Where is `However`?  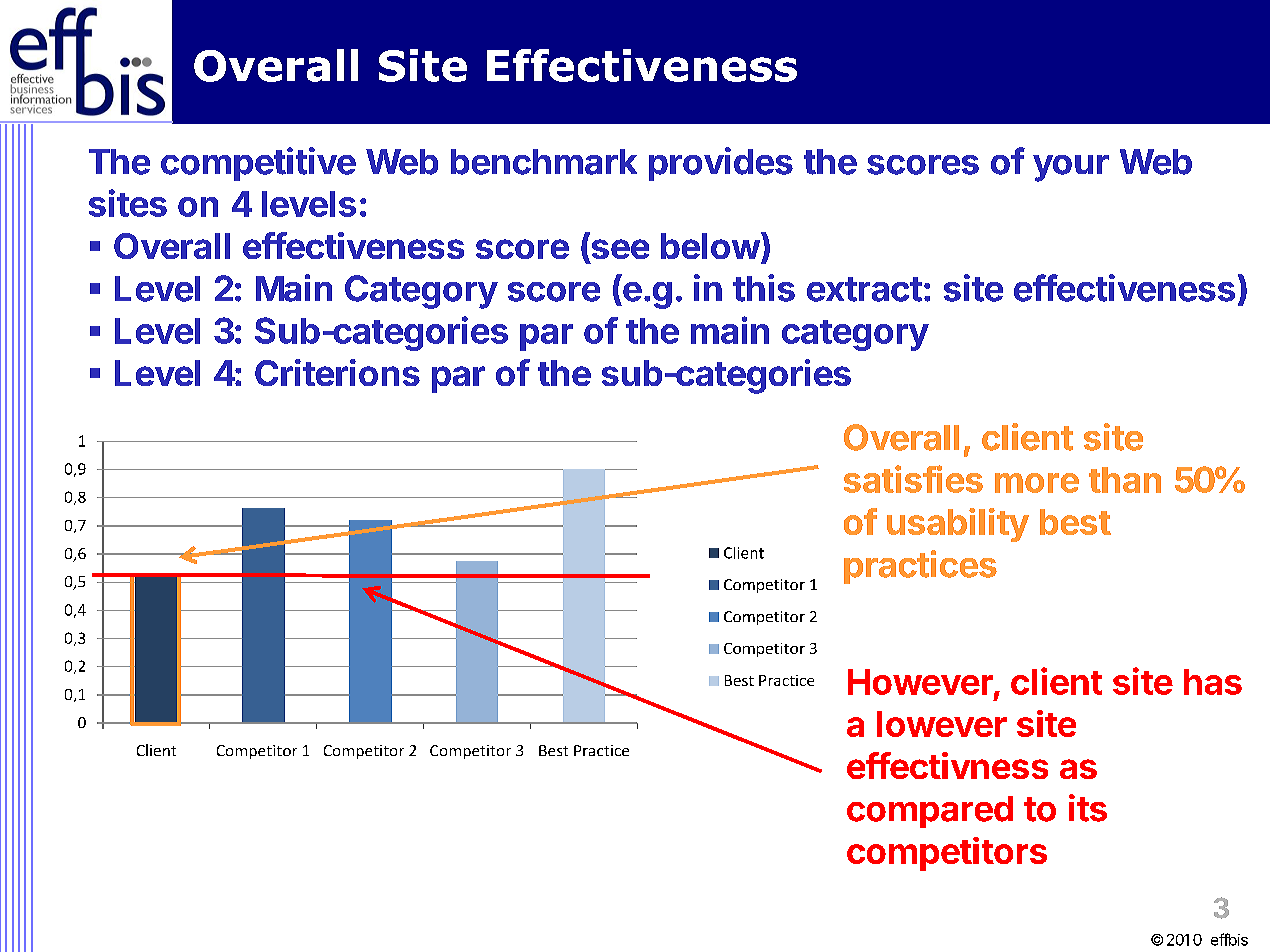
However is located at coordinates (921, 683).
